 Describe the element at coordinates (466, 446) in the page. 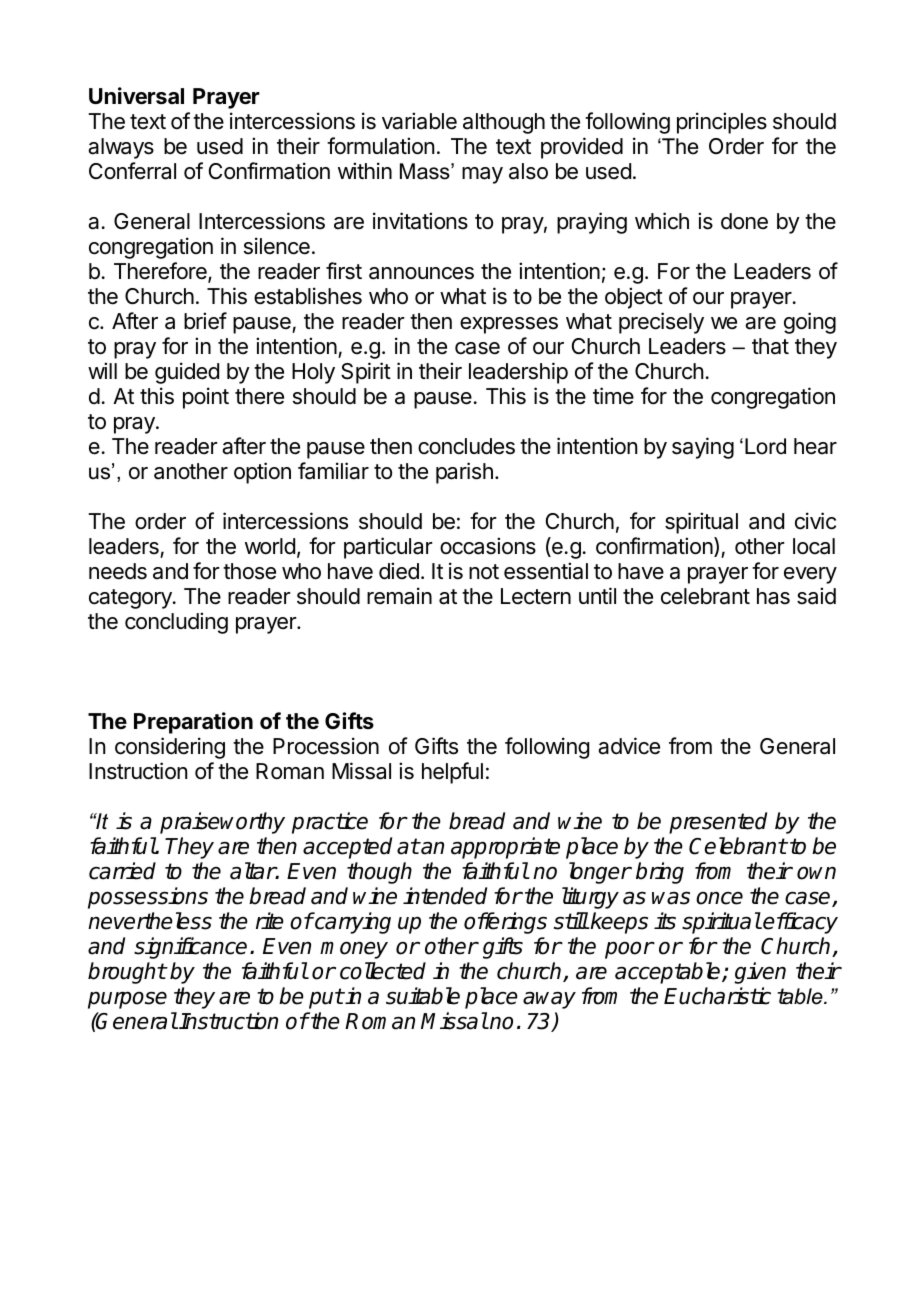

I see `concludes` at that location.
